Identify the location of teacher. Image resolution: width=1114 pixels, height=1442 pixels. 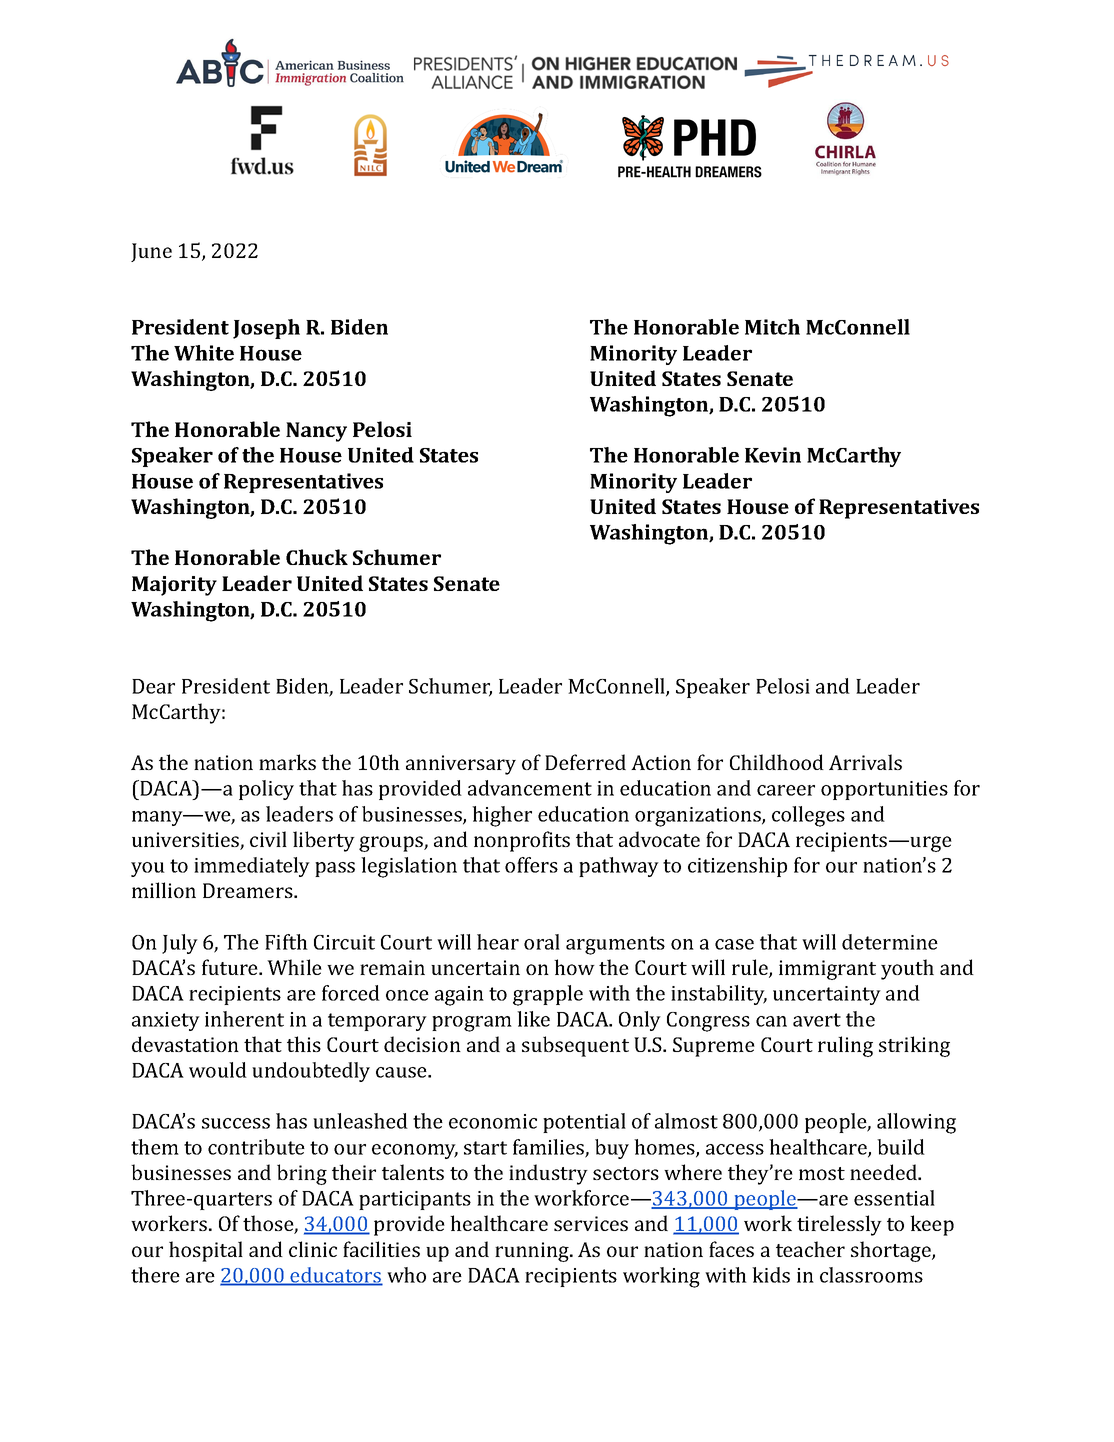
(810, 1249).
